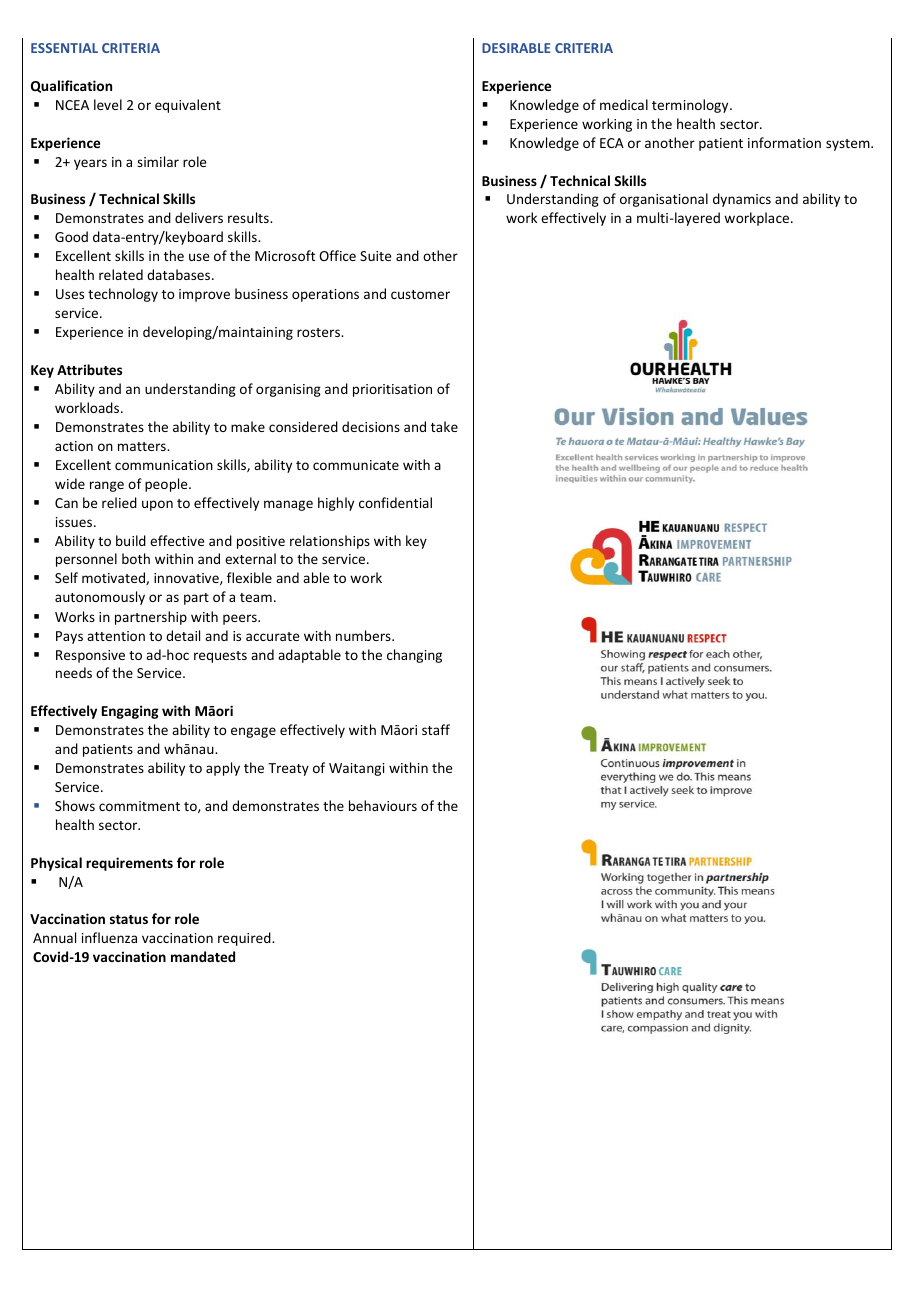 The width and height of the image is (924, 1307). What do you see at coordinates (130, 712) in the image?
I see `Engaging` at bounding box center [130, 712].
